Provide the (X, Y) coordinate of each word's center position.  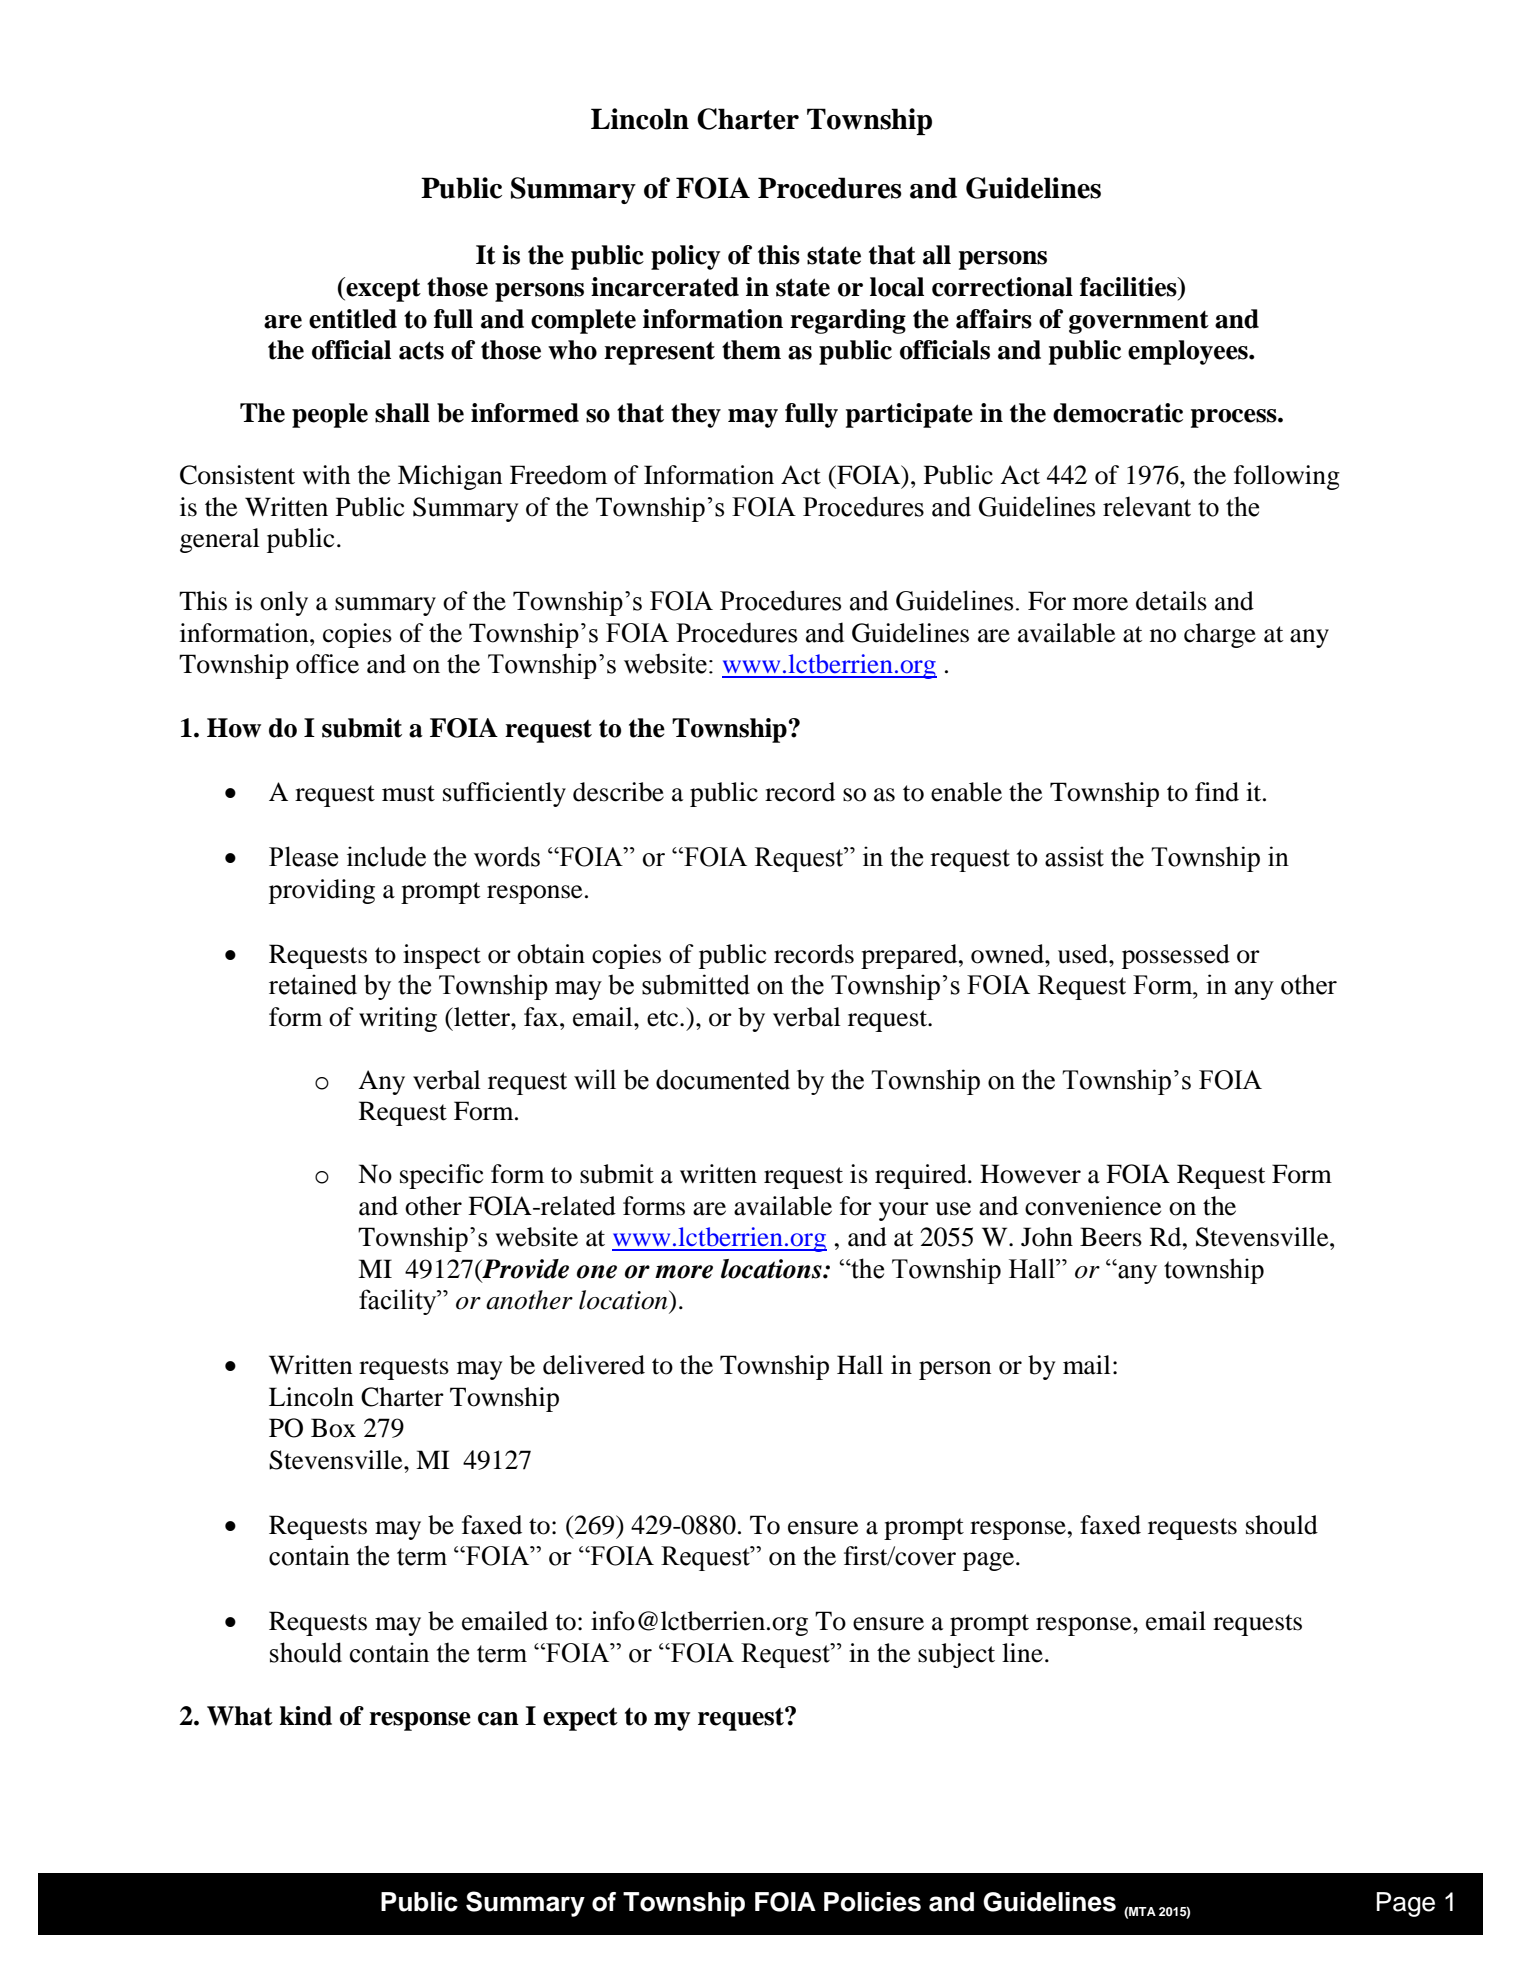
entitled (353, 319)
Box (333, 1428)
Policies (872, 1902)
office (327, 664)
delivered (594, 1365)
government (1139, 322)
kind (306, 1716)
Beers (1111, 1237)
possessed (1176, 956)
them (751, 350)
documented (723, 1079)
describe (618, 792)
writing (398, 1019)
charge (1220, 635)
